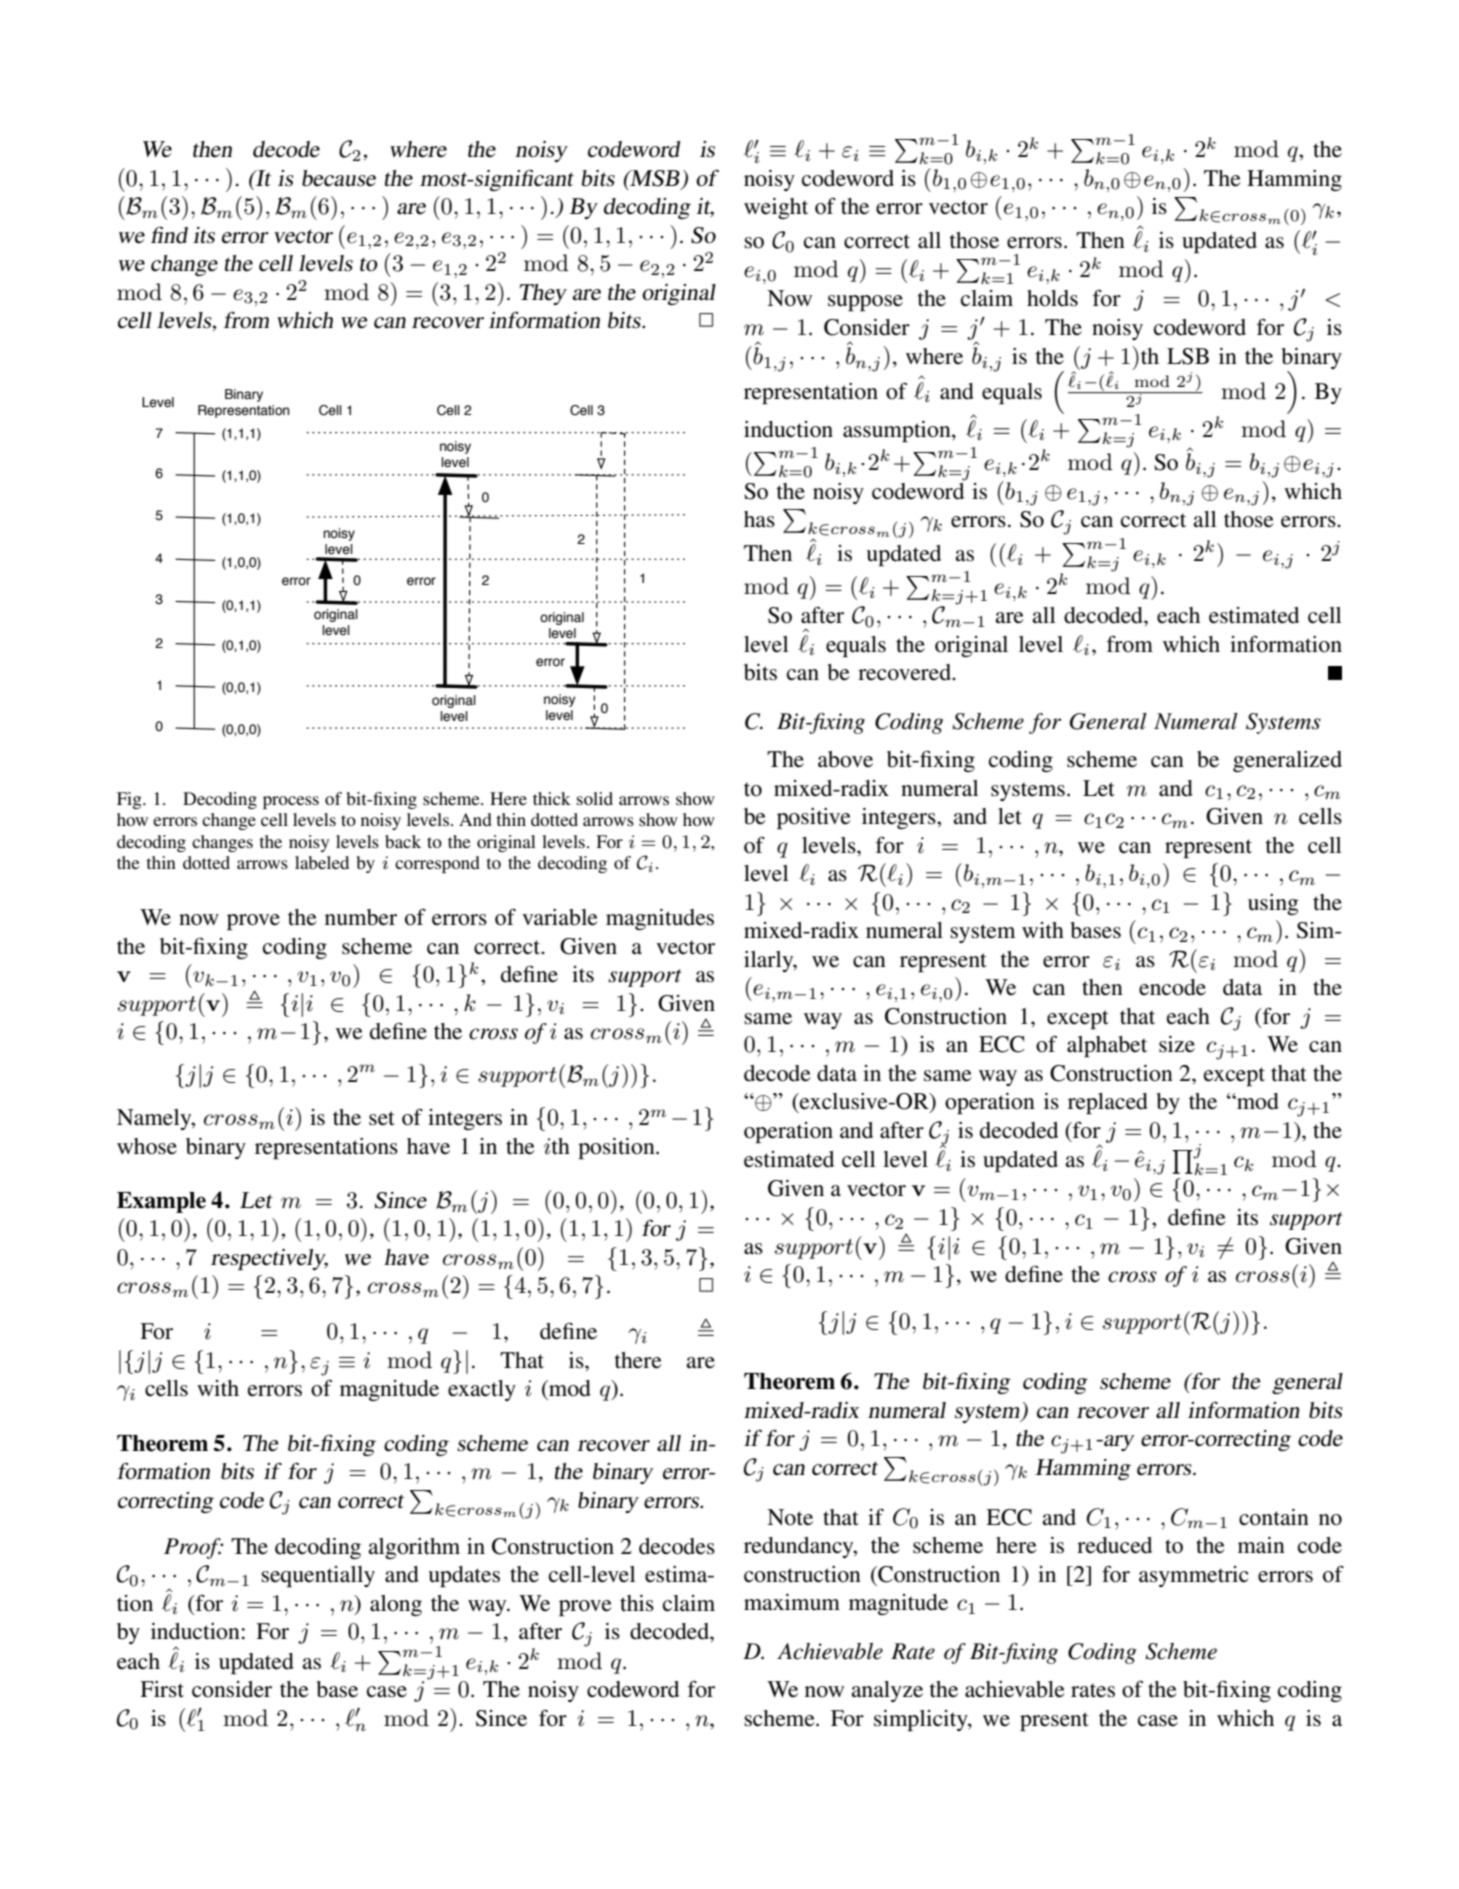 Image resolution: width=1459 pixels, height=1889 pixels. What do you see at coordinates (637, 1603) in the page?
I see `this` at bounding box center [637, 1603].
